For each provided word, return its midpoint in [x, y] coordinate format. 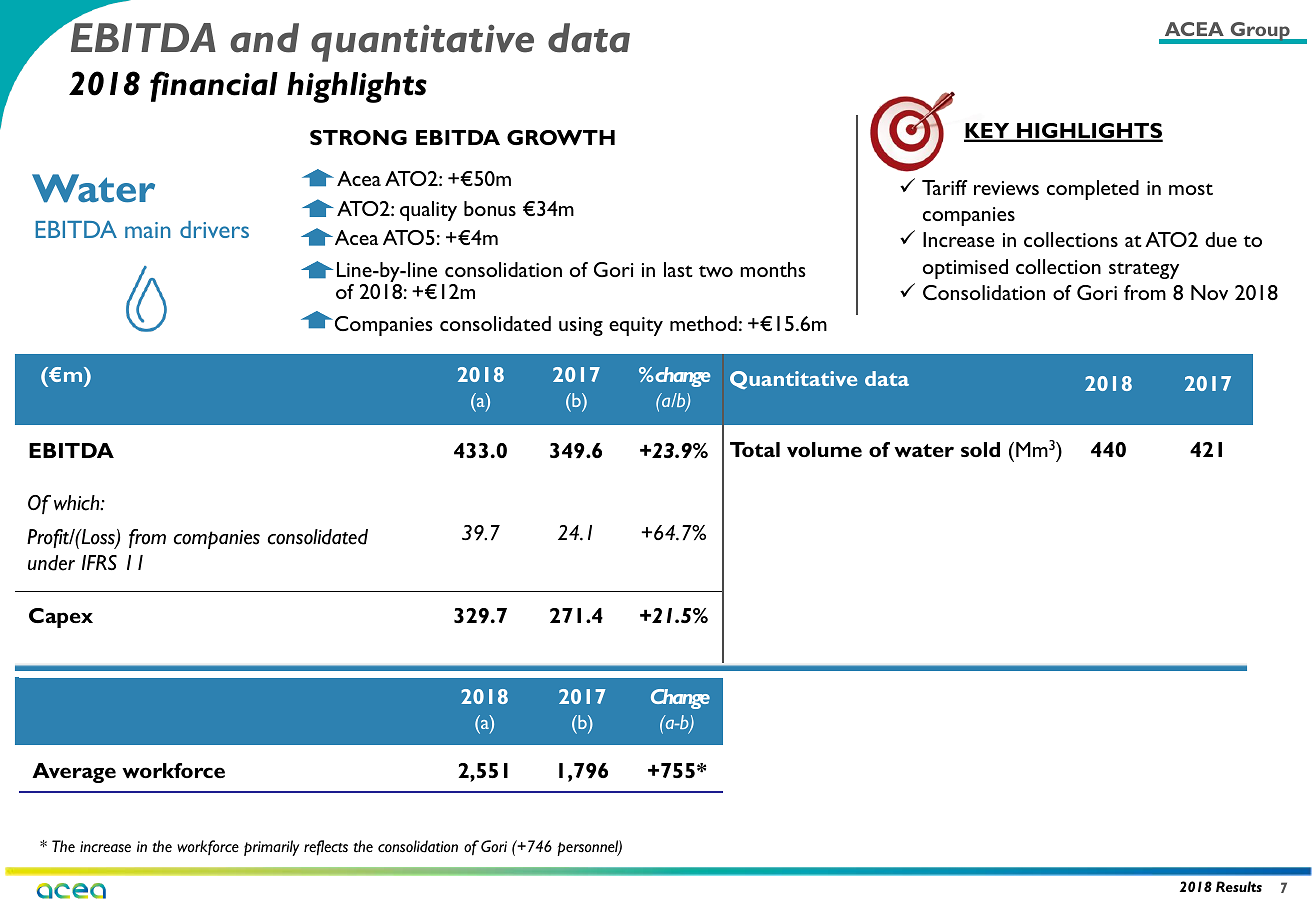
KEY [988, 132]
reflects [326, 847]
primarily [271, 848]
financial [214, 86]
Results [1239, 886]
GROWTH [561, 137]
